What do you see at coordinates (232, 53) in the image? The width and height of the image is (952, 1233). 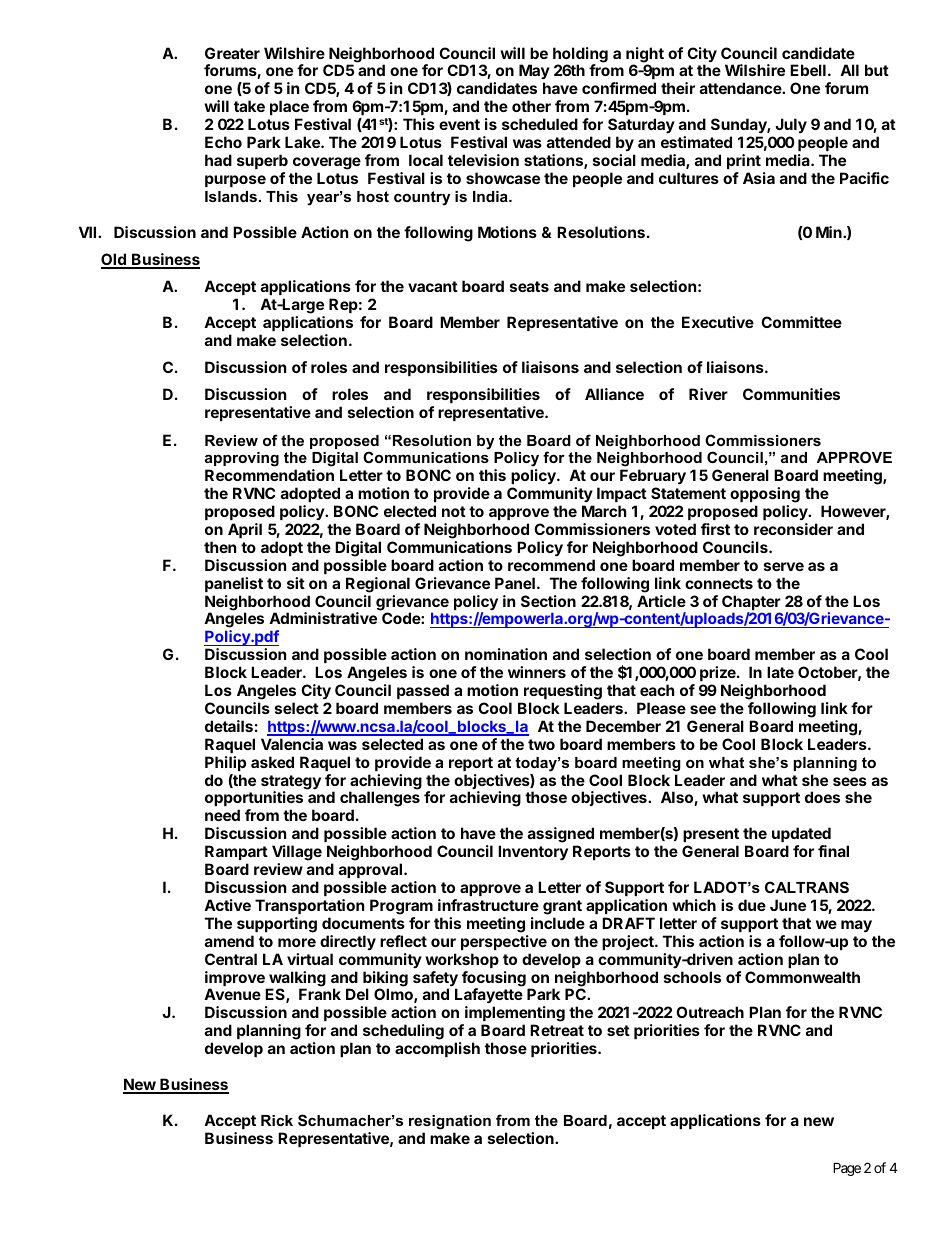 I see `Greater` at bounding box center [232, 53].
